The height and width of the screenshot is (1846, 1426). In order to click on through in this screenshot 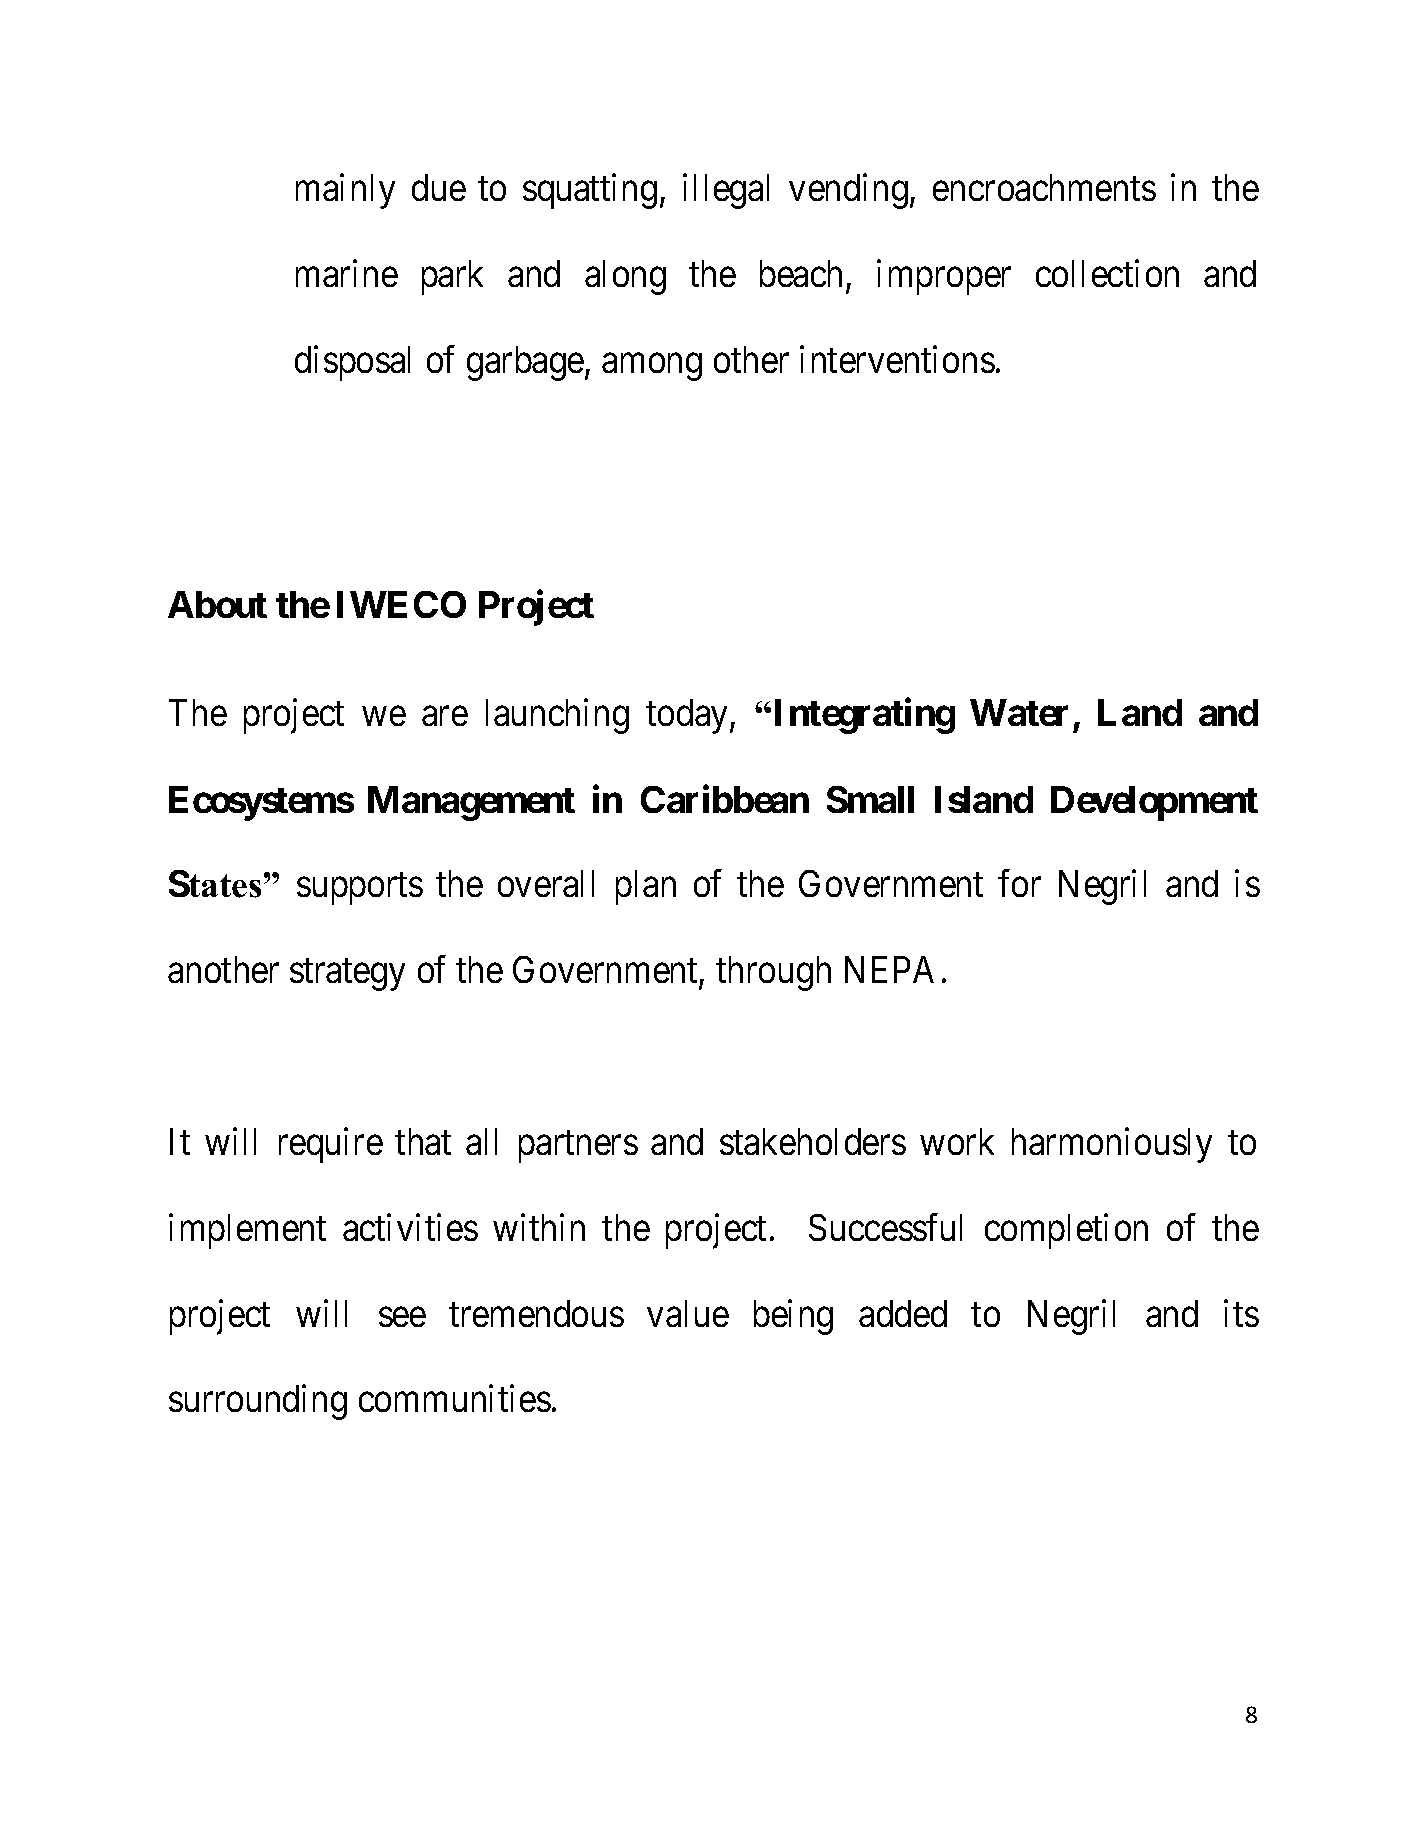, I will do `click(773, 973)`.
